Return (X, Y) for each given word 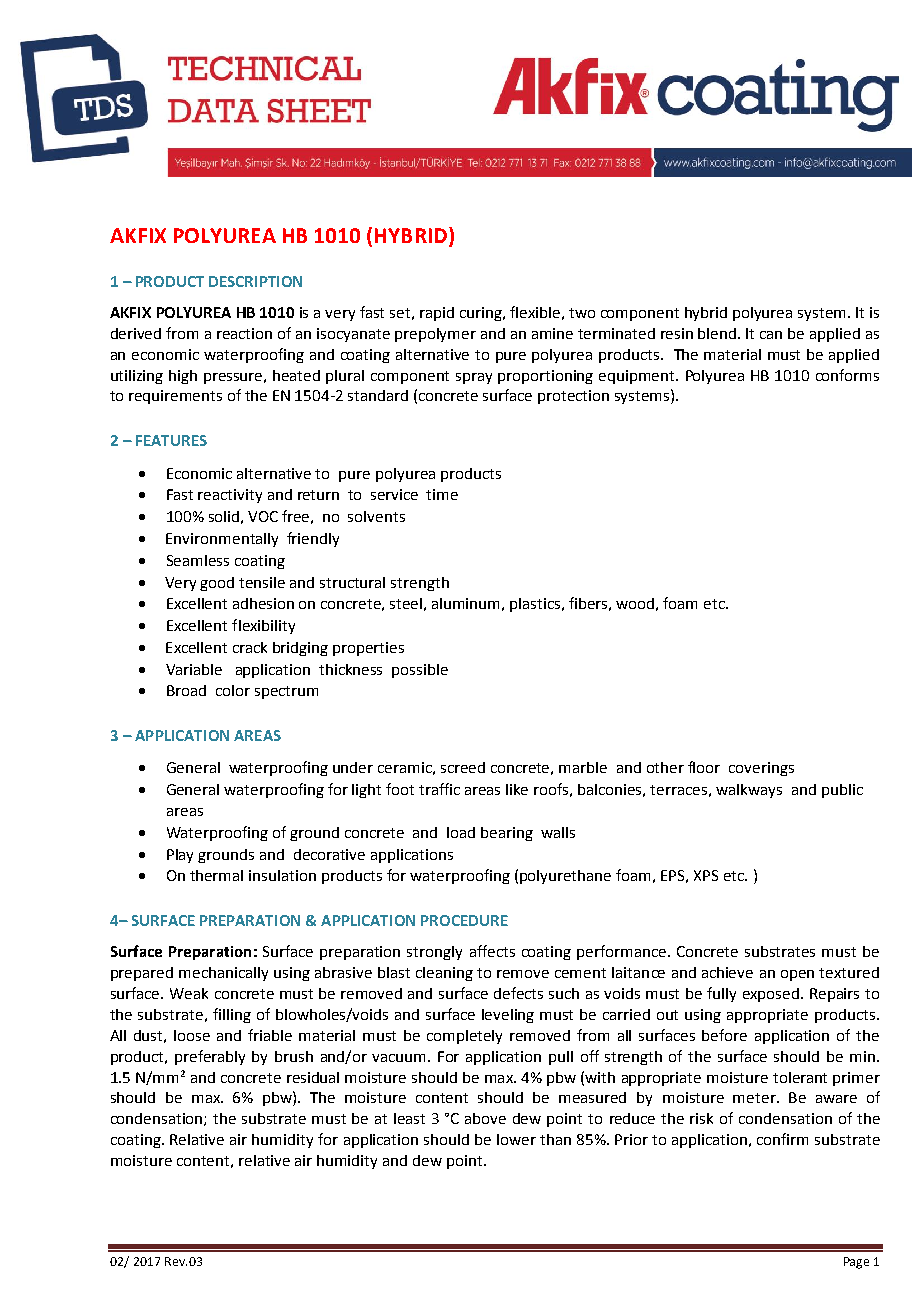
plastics (536, 605)
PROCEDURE (464, 920)
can (771, 335)
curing (482, 314)
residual (313, 1077)
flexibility (263, 626)
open (797, 975)
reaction (244, 333)
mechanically (223, 974)
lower (516, 1139)
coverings (761, 769)
